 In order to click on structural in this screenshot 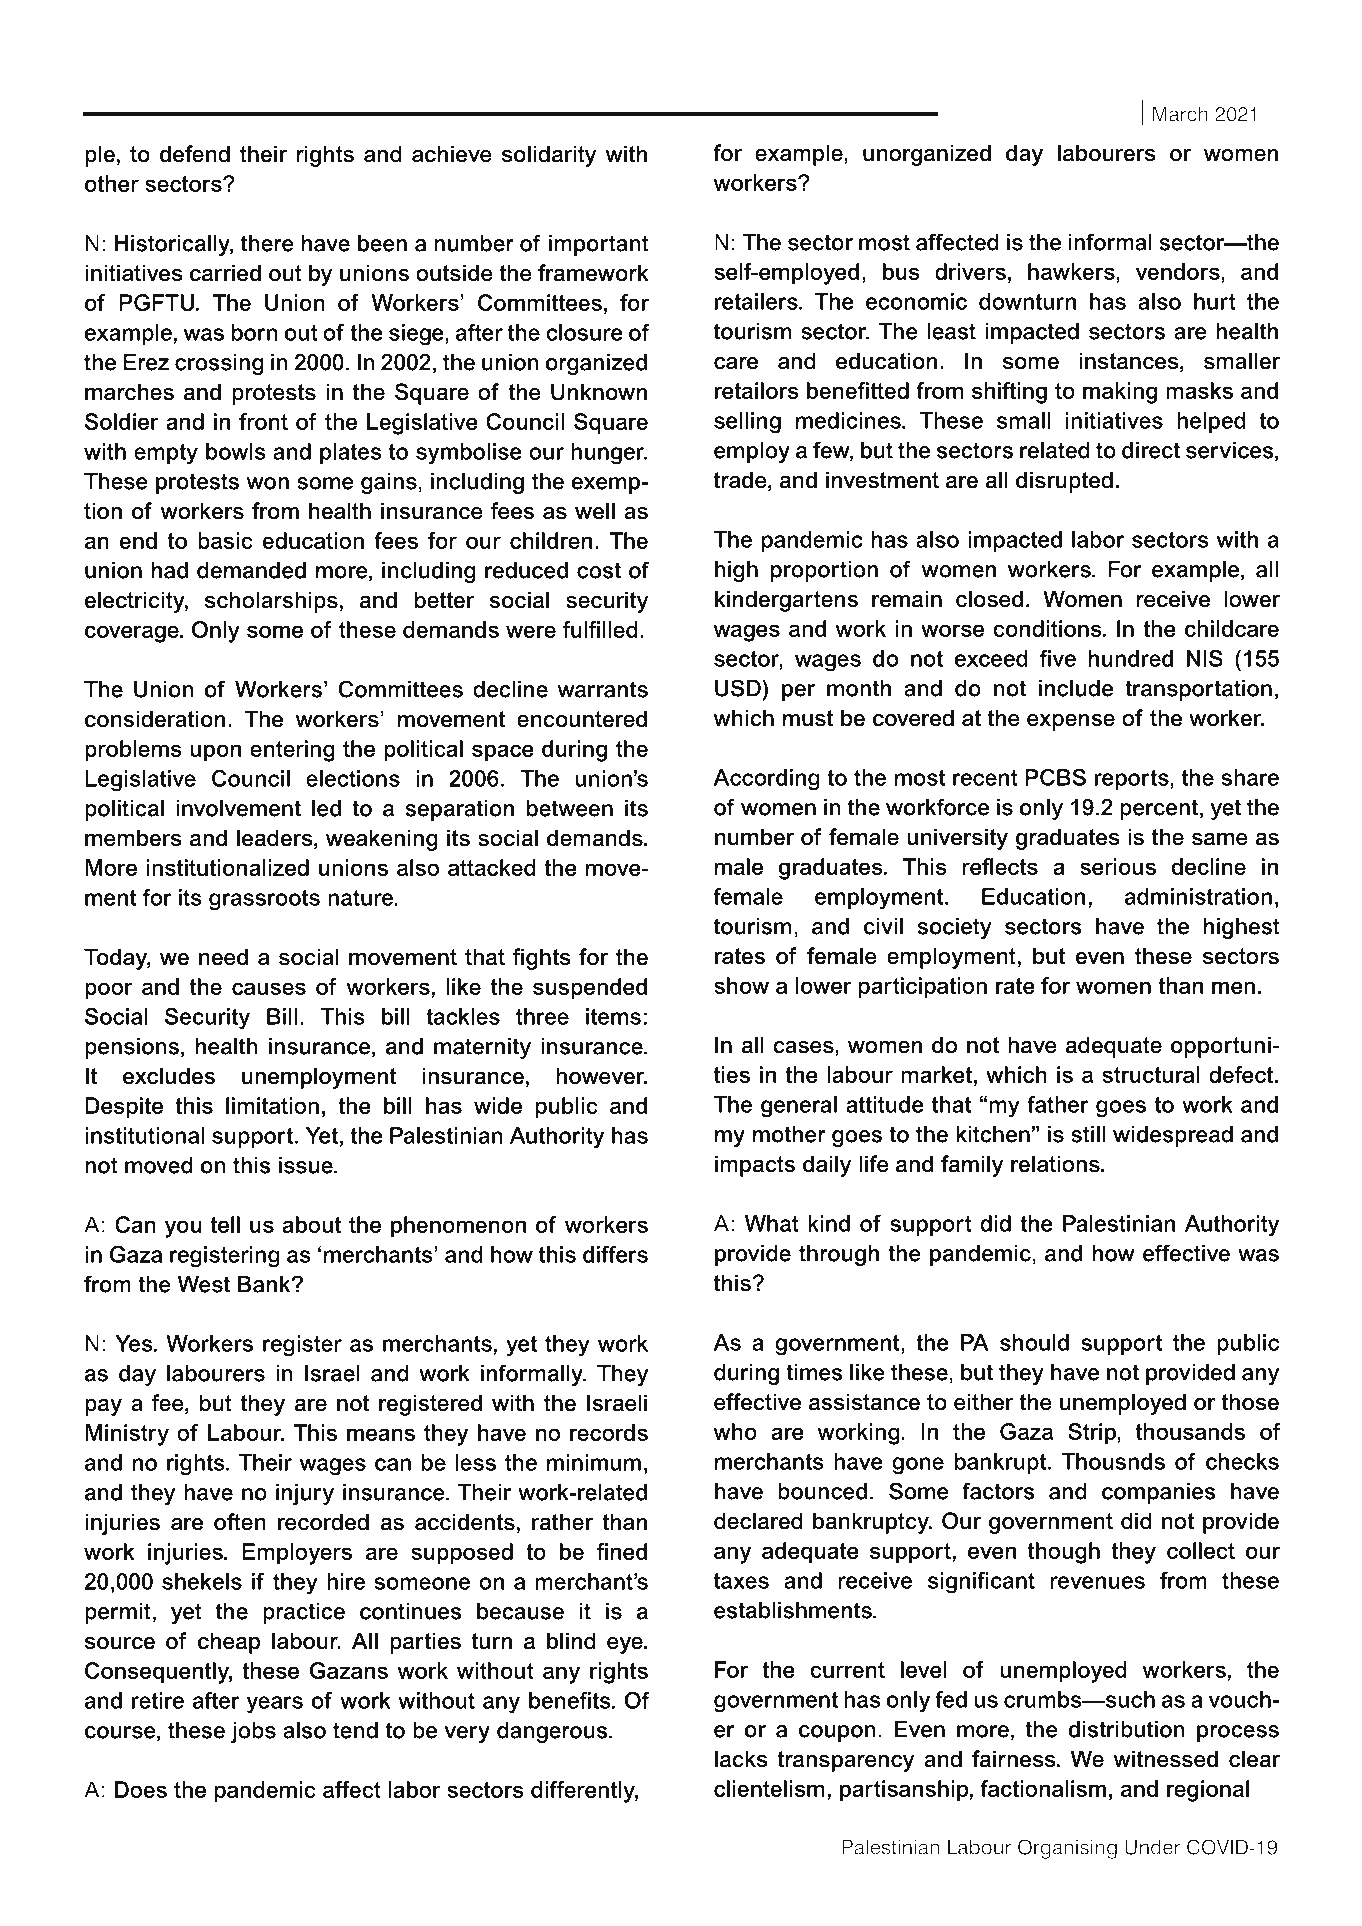, I will do `click(1151, 1074)`.
